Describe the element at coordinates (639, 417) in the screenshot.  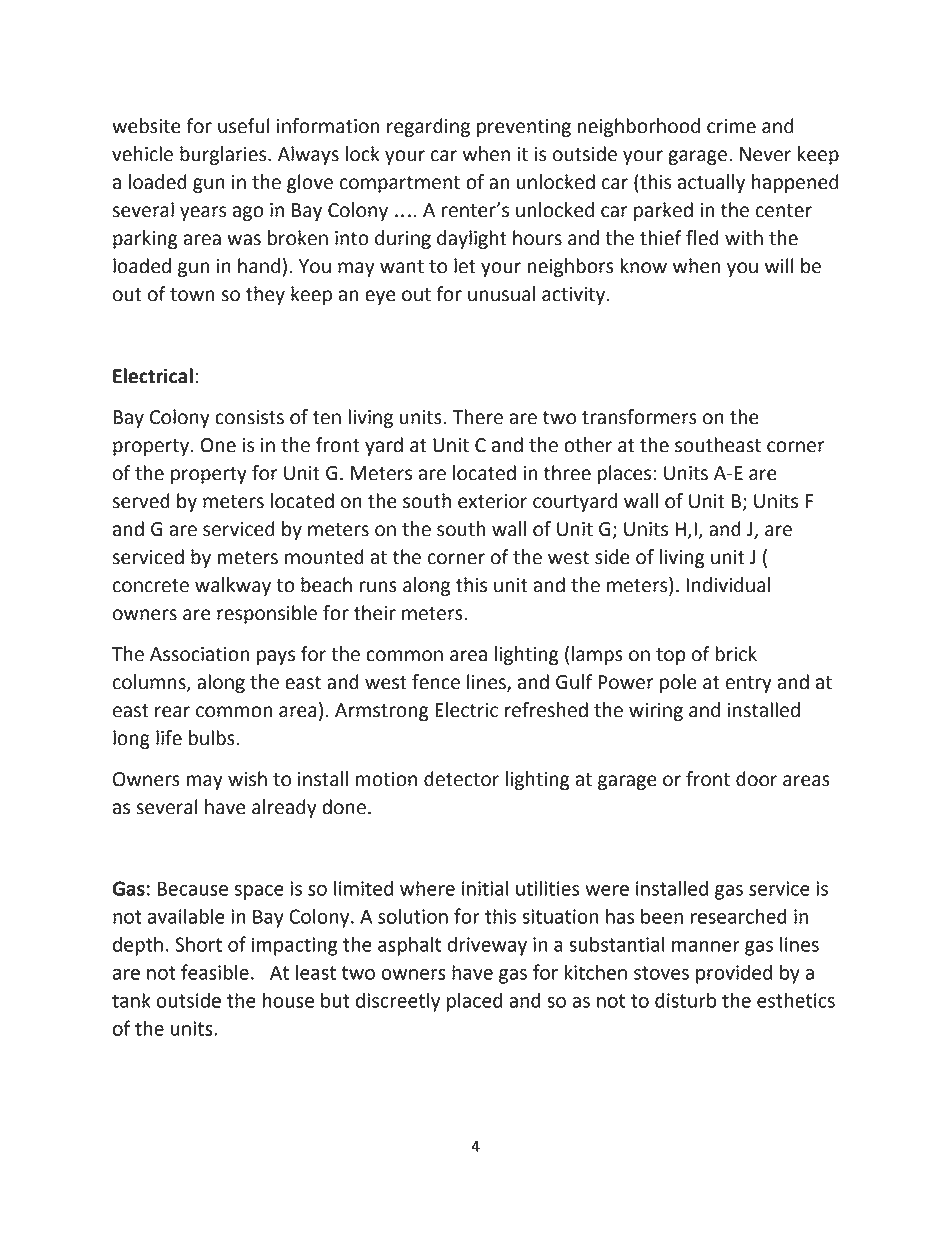
I see `transformers` at that location.
